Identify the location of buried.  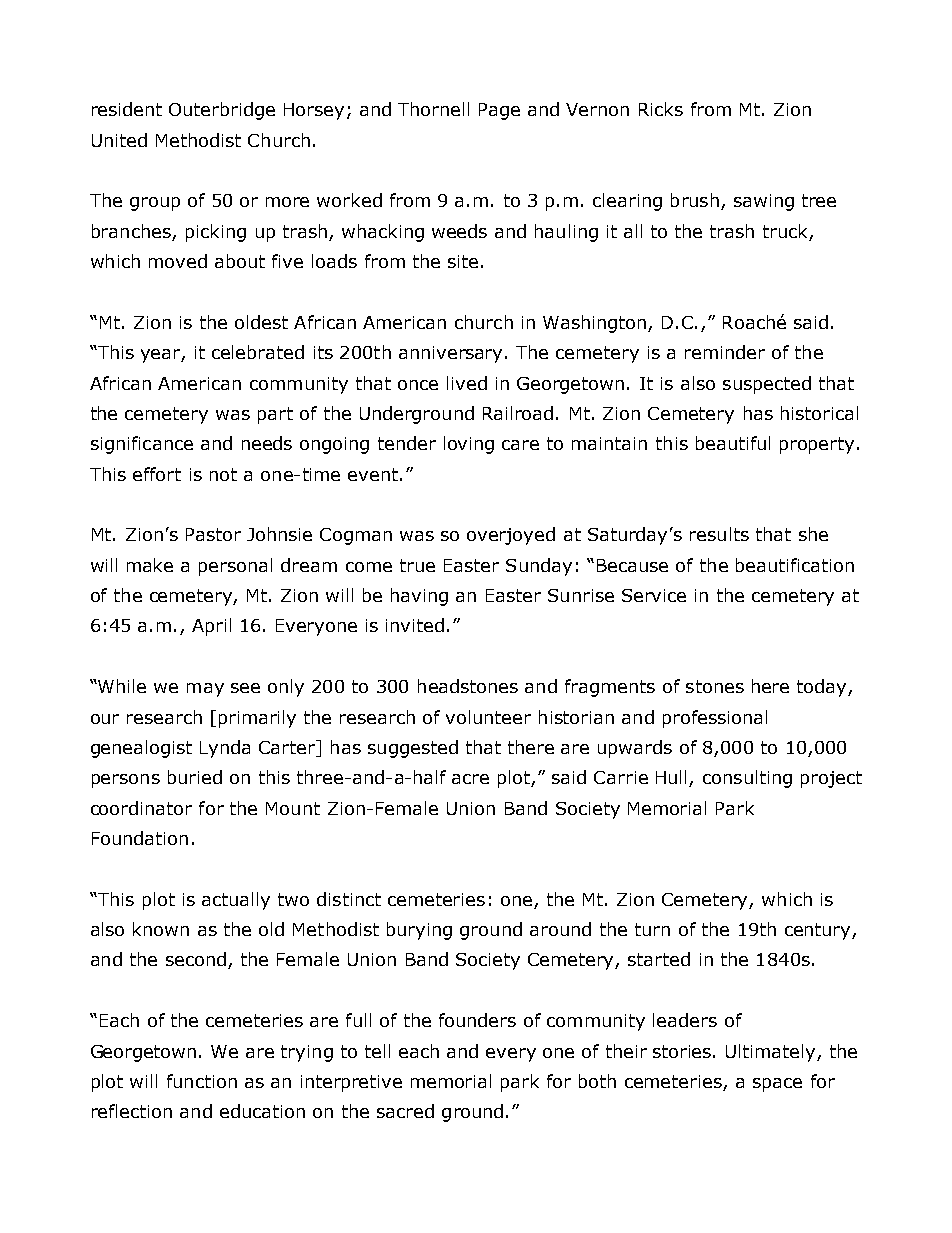
(195, 777).
